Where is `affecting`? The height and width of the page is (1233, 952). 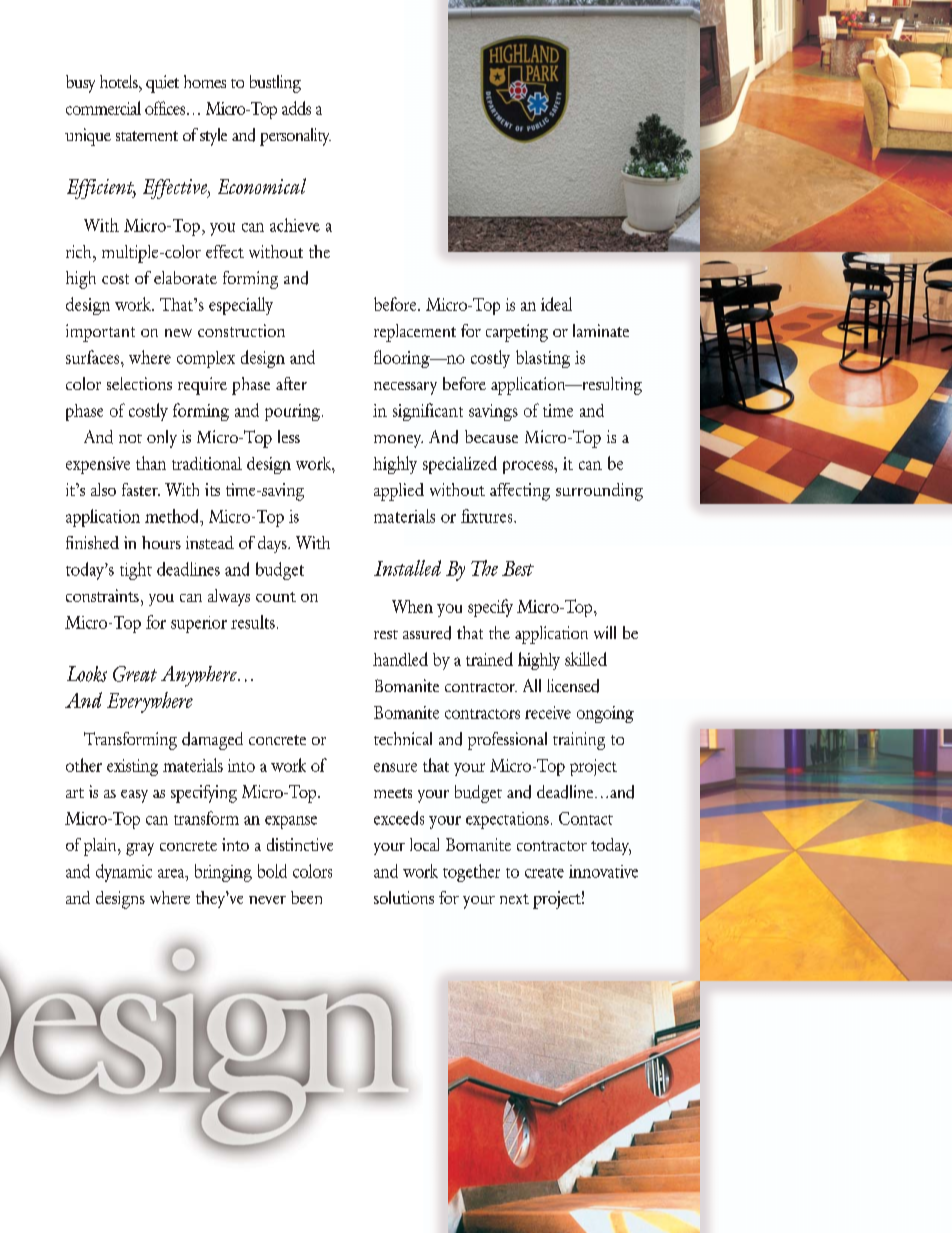 affecting is located at coordinates (520, 492).
